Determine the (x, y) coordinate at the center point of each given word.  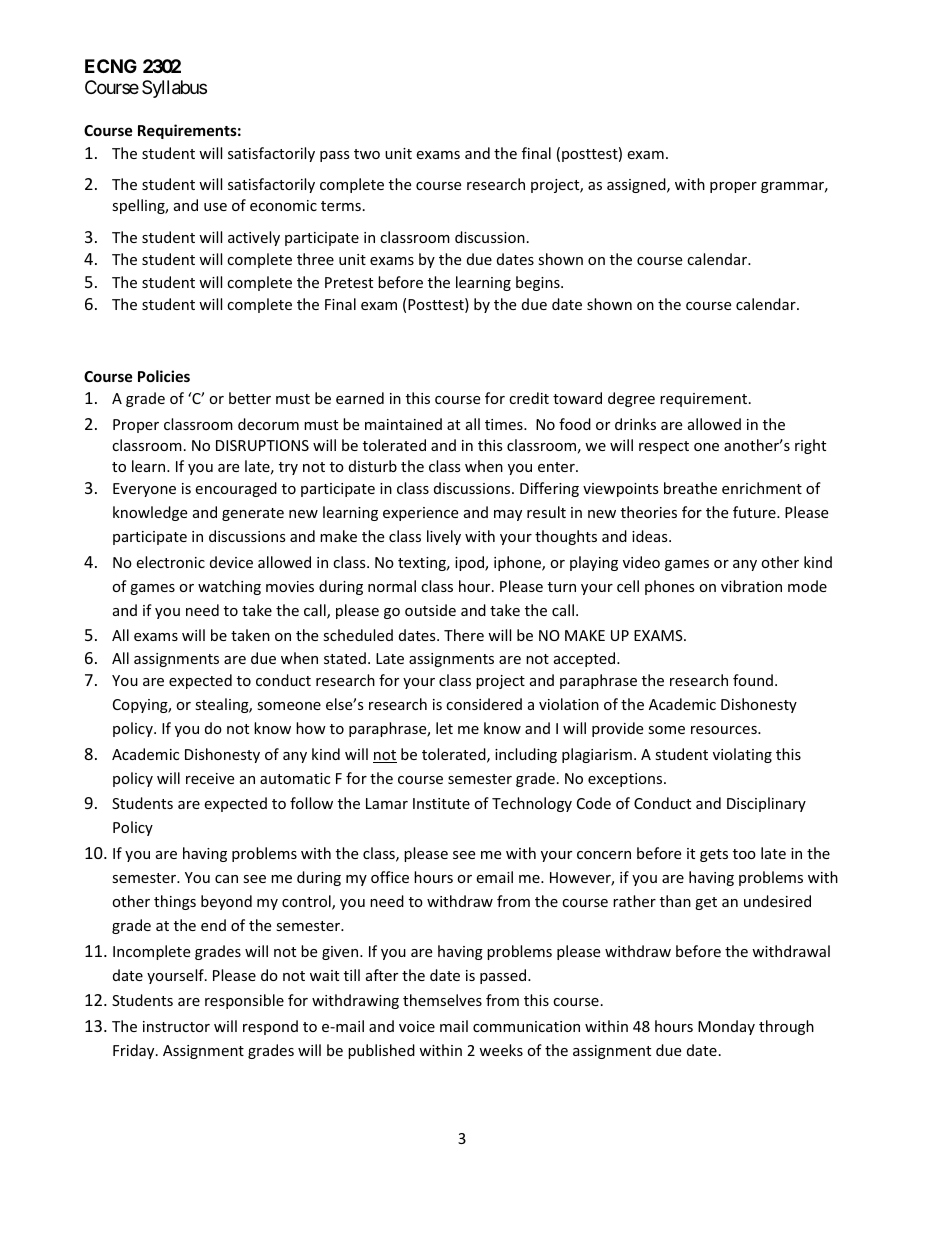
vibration (751, 586)
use (215, 207)
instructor (176, 1026)
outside (430, 610)
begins (539, 283)
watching (229, 587)
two (367, 154)
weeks (501, 1050)
